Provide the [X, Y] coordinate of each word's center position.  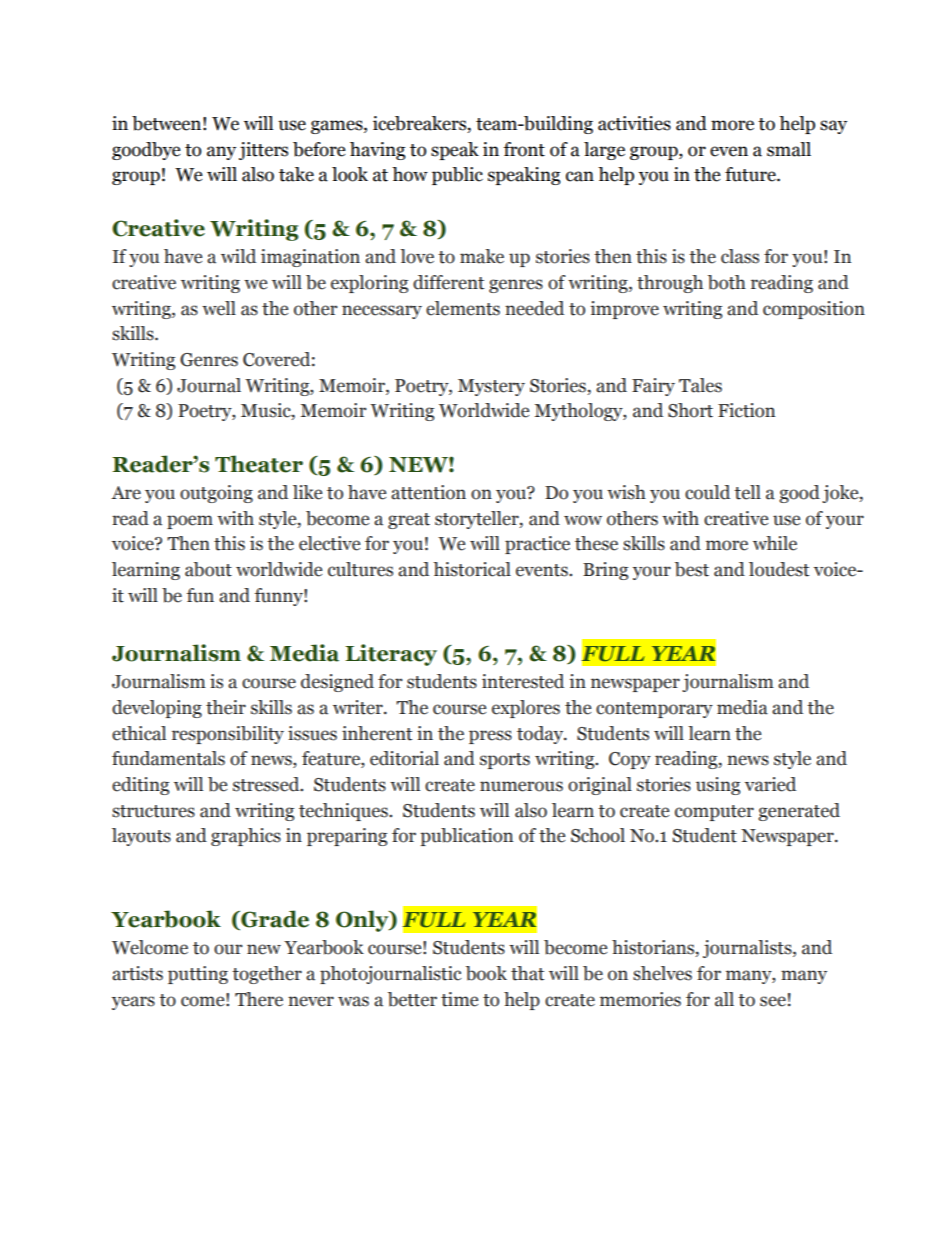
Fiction [746, 410]
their [226, 707]
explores [526, 709]
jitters [263, 151]
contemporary [654, 710]
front [524, 149]
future [751, 174]
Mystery [491, 387]
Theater [259, 464]
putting [198, 975]
